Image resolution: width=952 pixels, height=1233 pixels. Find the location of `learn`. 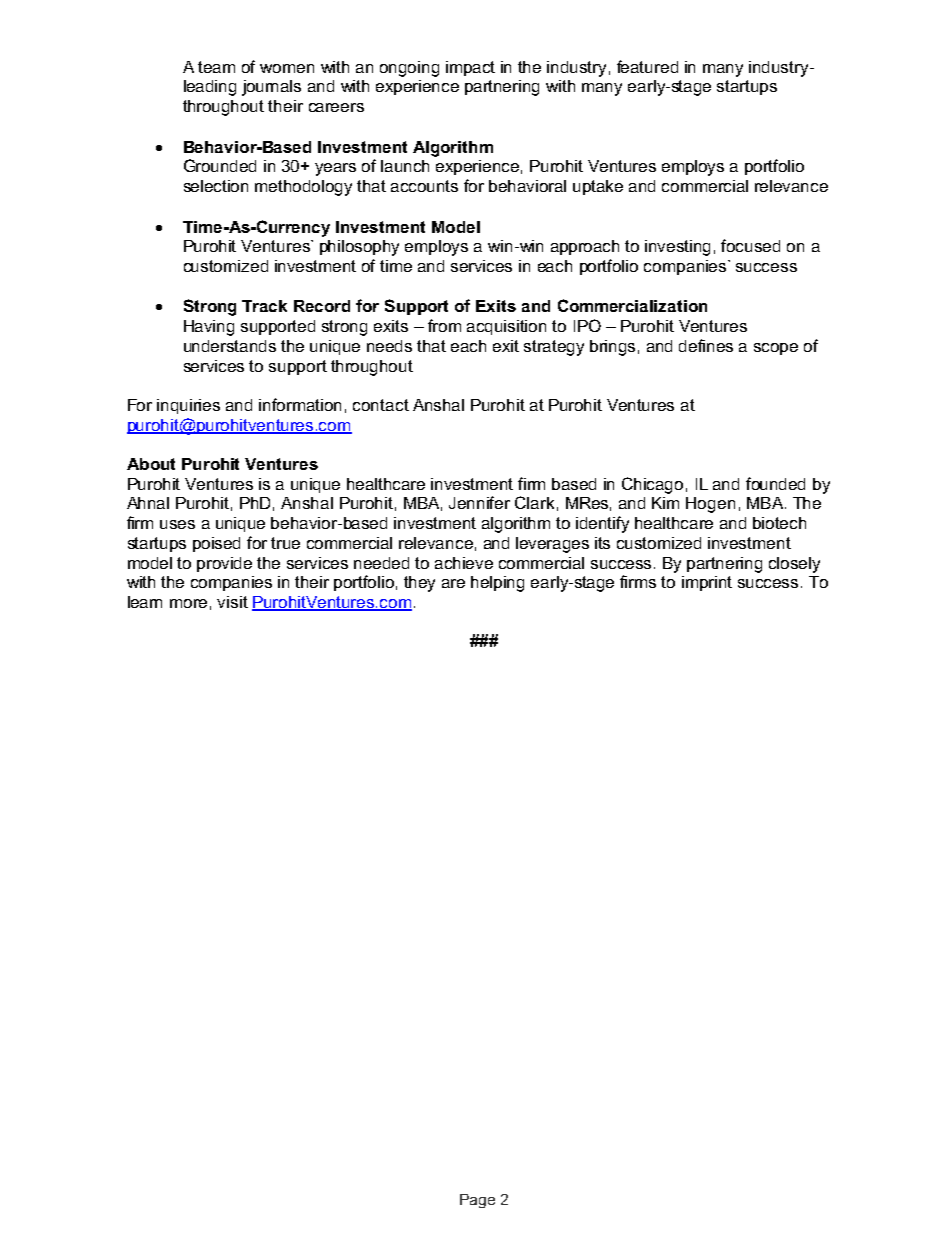

learn is located at coordinates (145, 602).
